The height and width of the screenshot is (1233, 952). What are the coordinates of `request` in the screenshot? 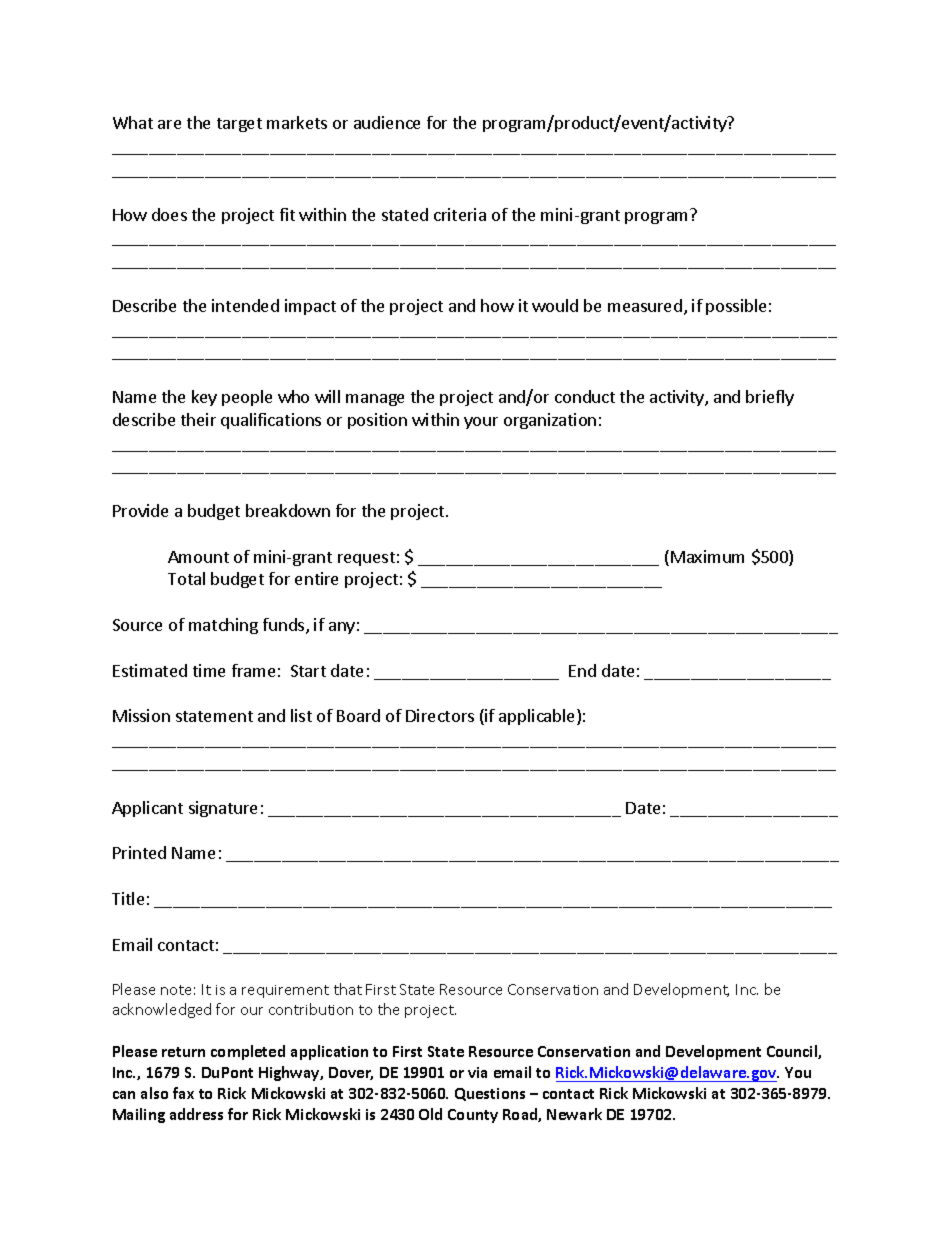 It's located at (366, 559).
